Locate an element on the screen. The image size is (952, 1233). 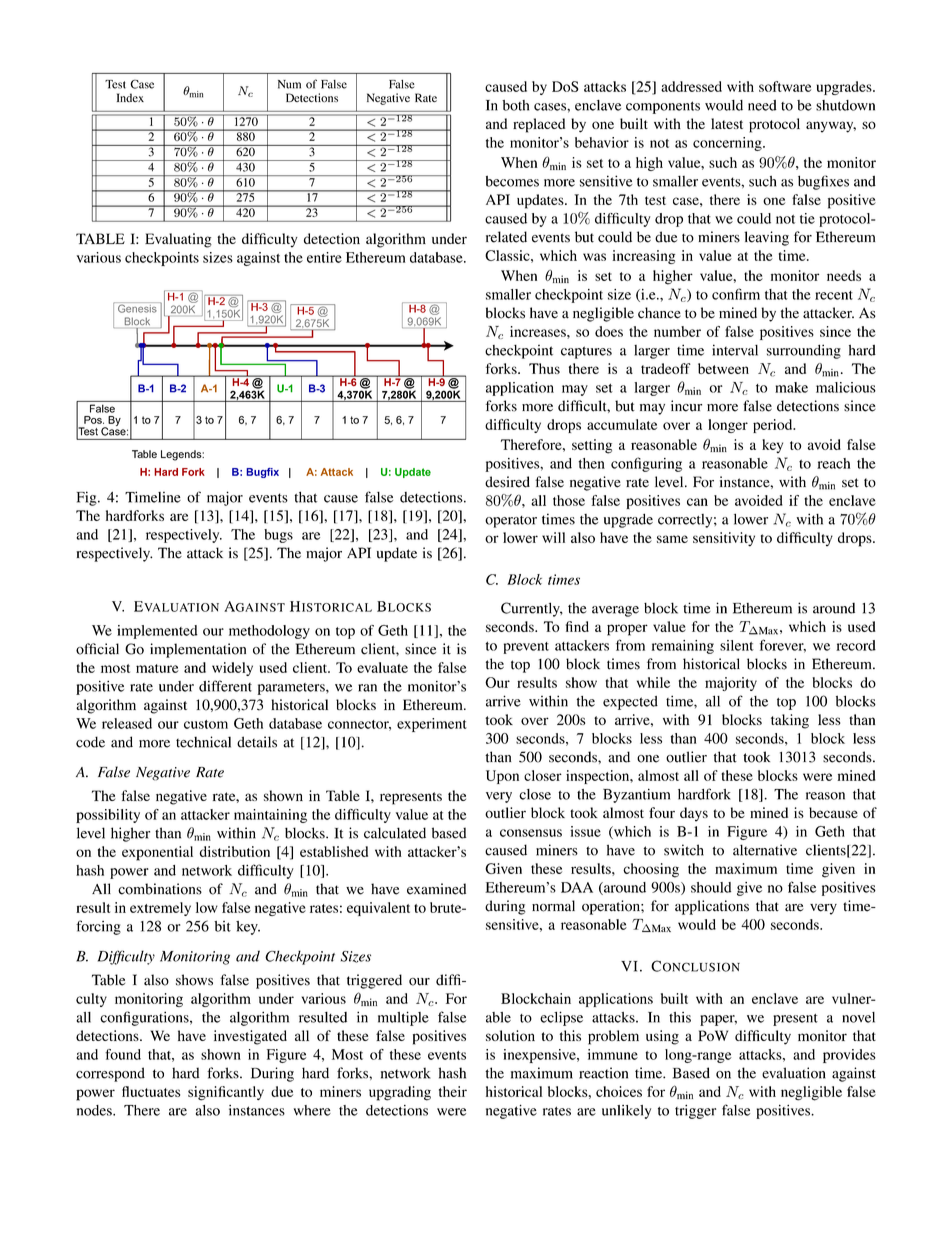
normal is located at coordinates (553, 906).
